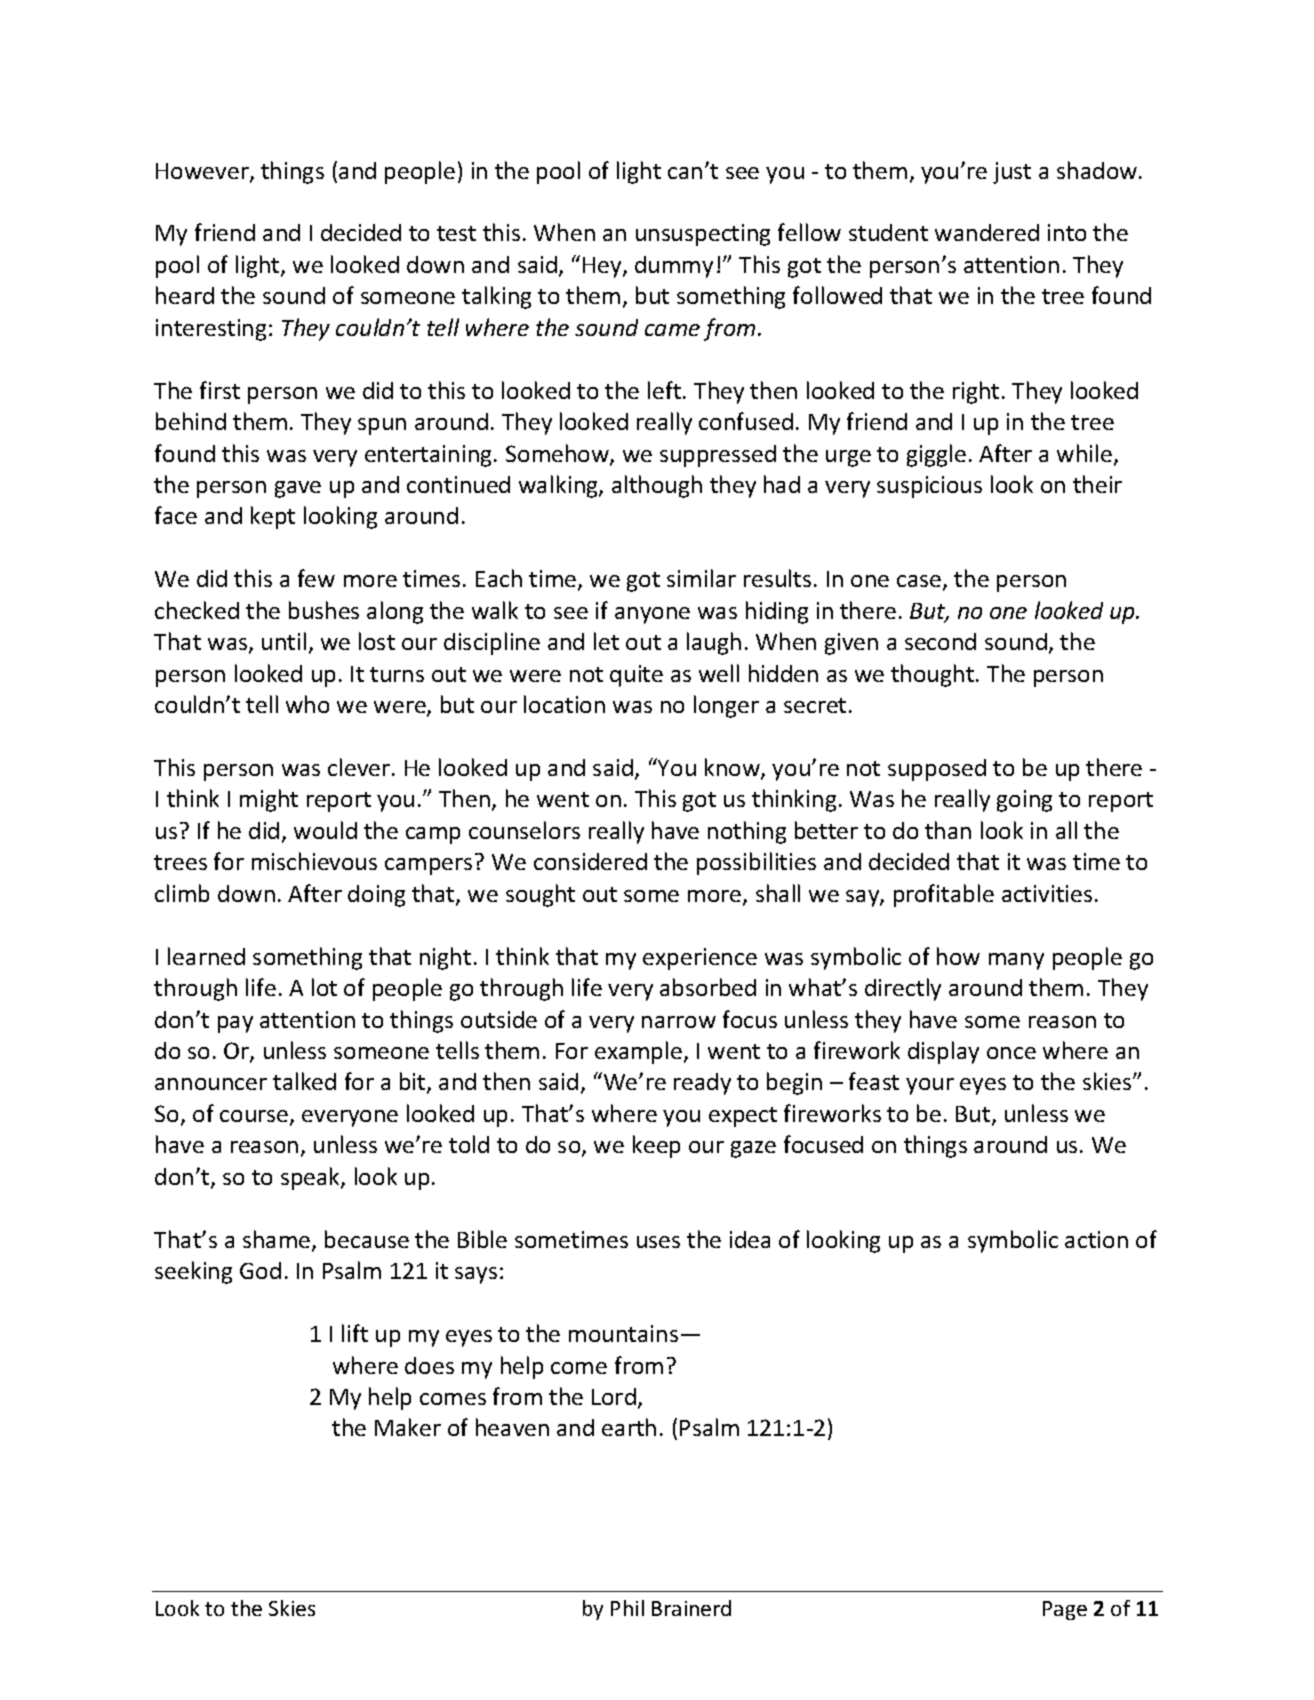 This screenshot has width=1314, height=1700. What do you see at coordinates (636, 676) in the screenshot?
I see `quite` at bounding box center [636, 676].
